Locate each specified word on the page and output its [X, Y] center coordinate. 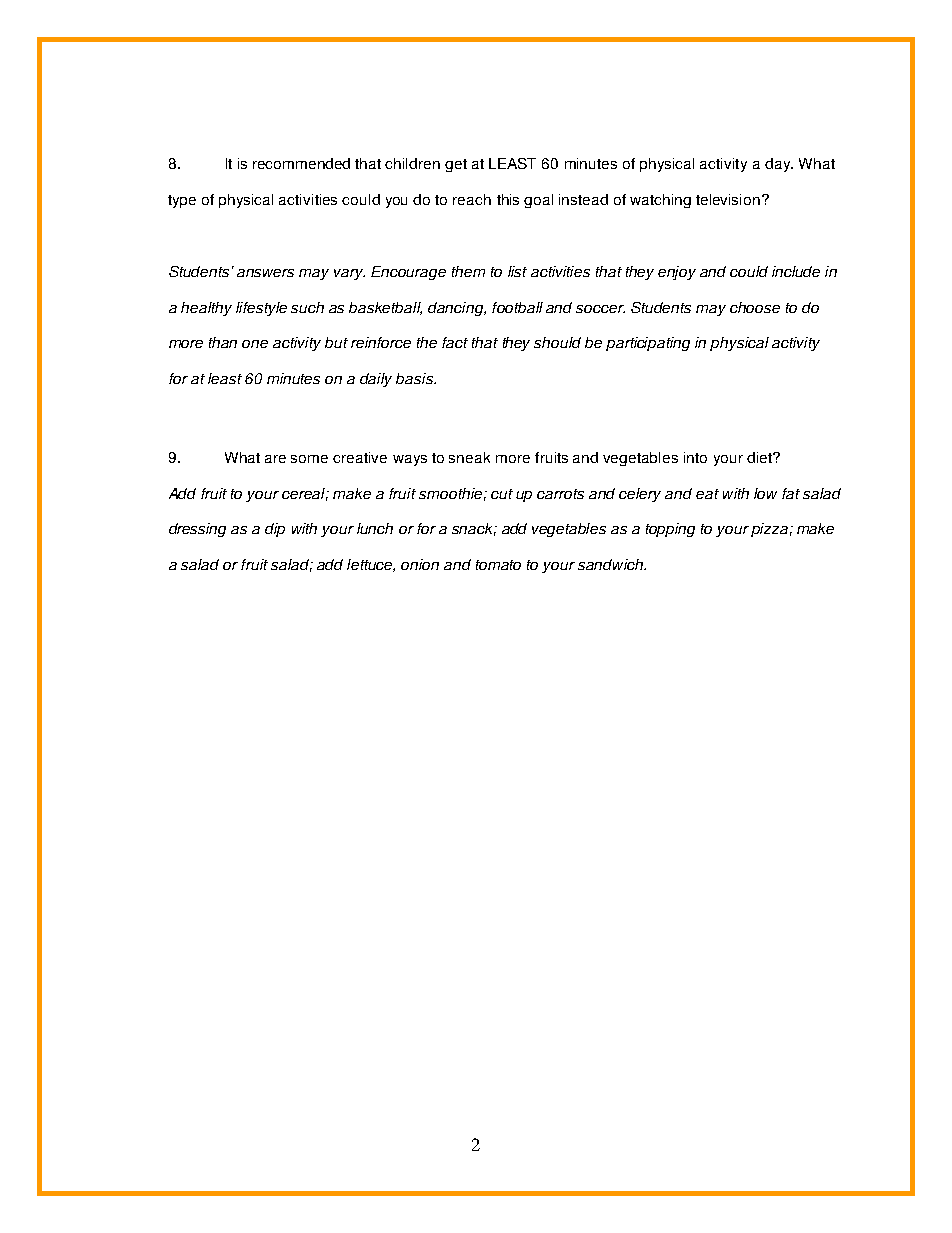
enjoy [677, 273]
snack [474, 529]
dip [275, 530]
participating [648, 344]
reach [472, 199]
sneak [469, 457]
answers [265, 273]
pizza [769, 530]
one [255, 344]
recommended [301, 163]
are [275, 459]
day [778, 165]
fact [455, 342]
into [695, 457]
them [468, 271]
